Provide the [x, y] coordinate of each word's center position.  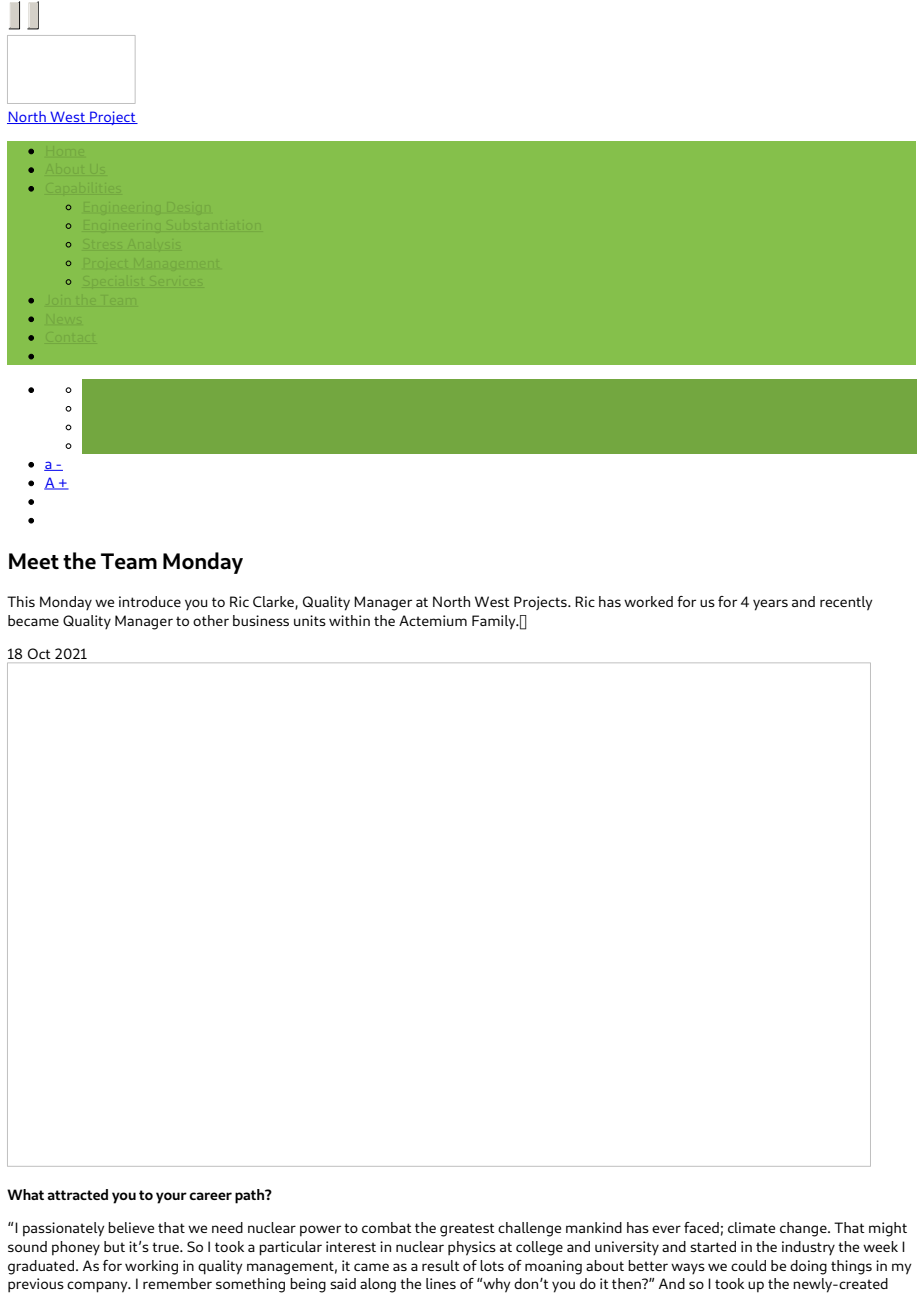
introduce [150, 601]
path [251, 1196]
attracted [77, 1194]
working [151, 1267]
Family [495, 622]
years [770, 605]
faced [701, 1227]
